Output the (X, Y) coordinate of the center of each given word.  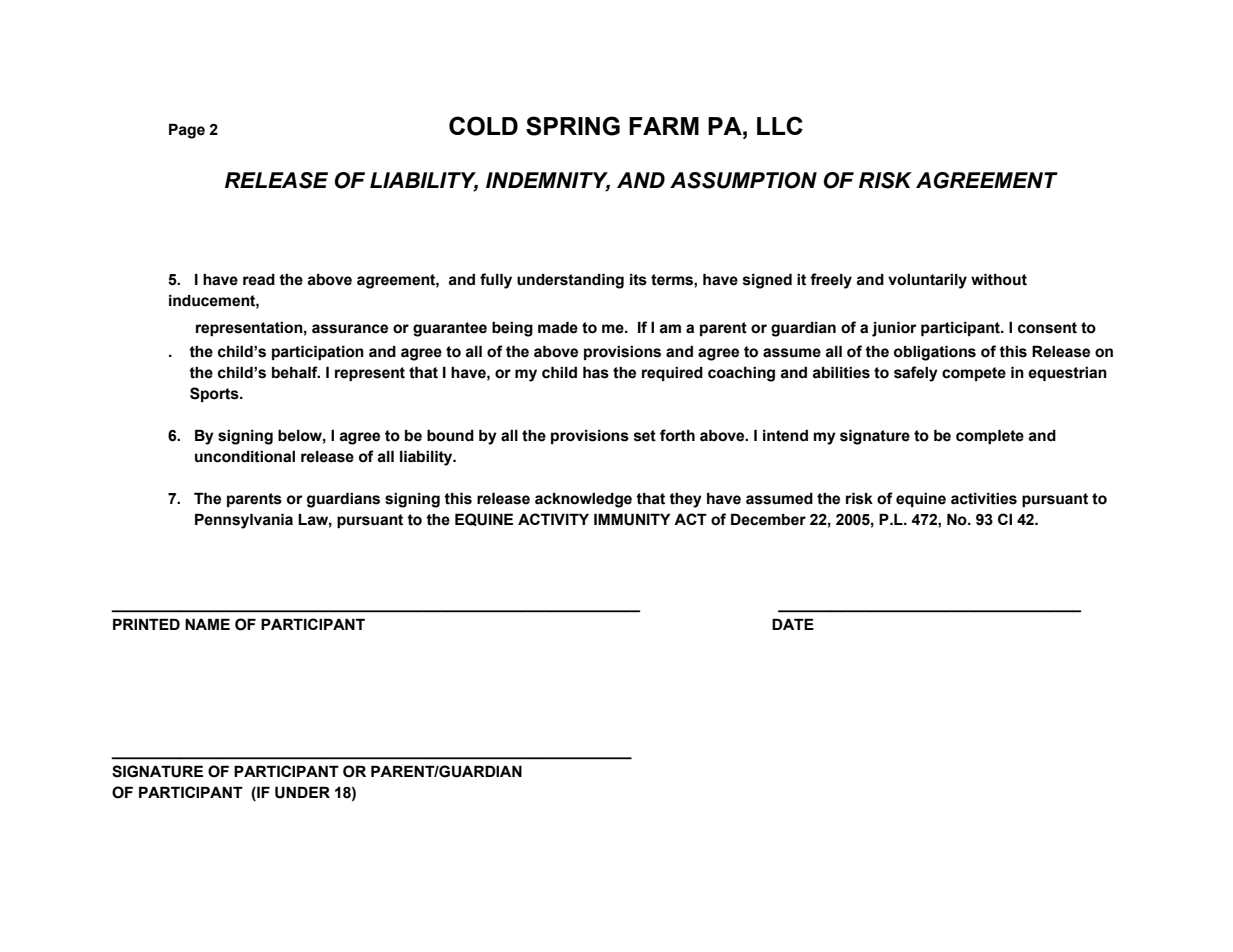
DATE (793, 624)
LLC (780, 125)
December (768, 519)
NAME (207, 624)
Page (187, 131)
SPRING (573, 126)
